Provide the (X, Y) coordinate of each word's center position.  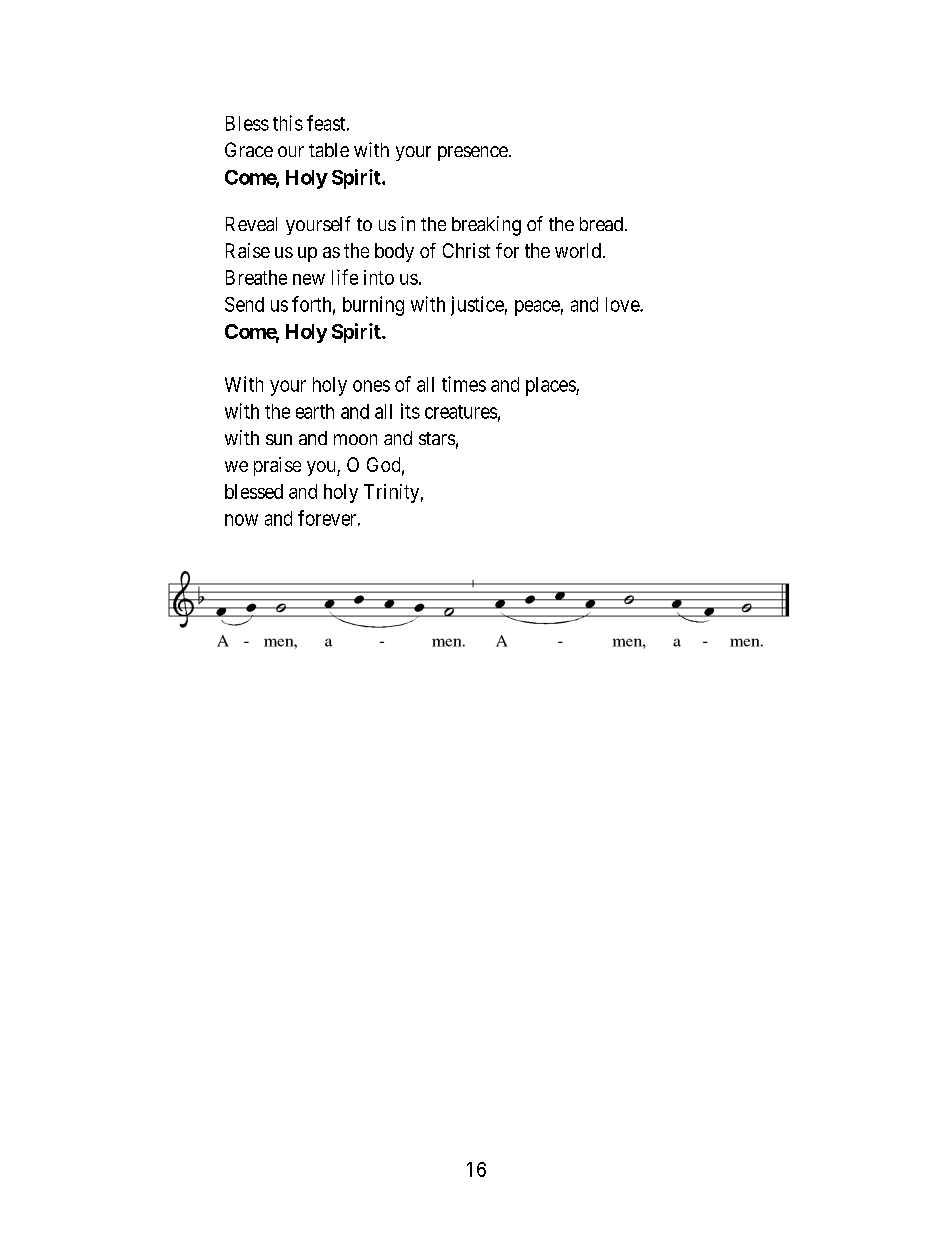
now (241, 520)
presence (473, 153)
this (288, 123)
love (623, 304)
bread (601, 224)
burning (373, 306)
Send (244, 304)
